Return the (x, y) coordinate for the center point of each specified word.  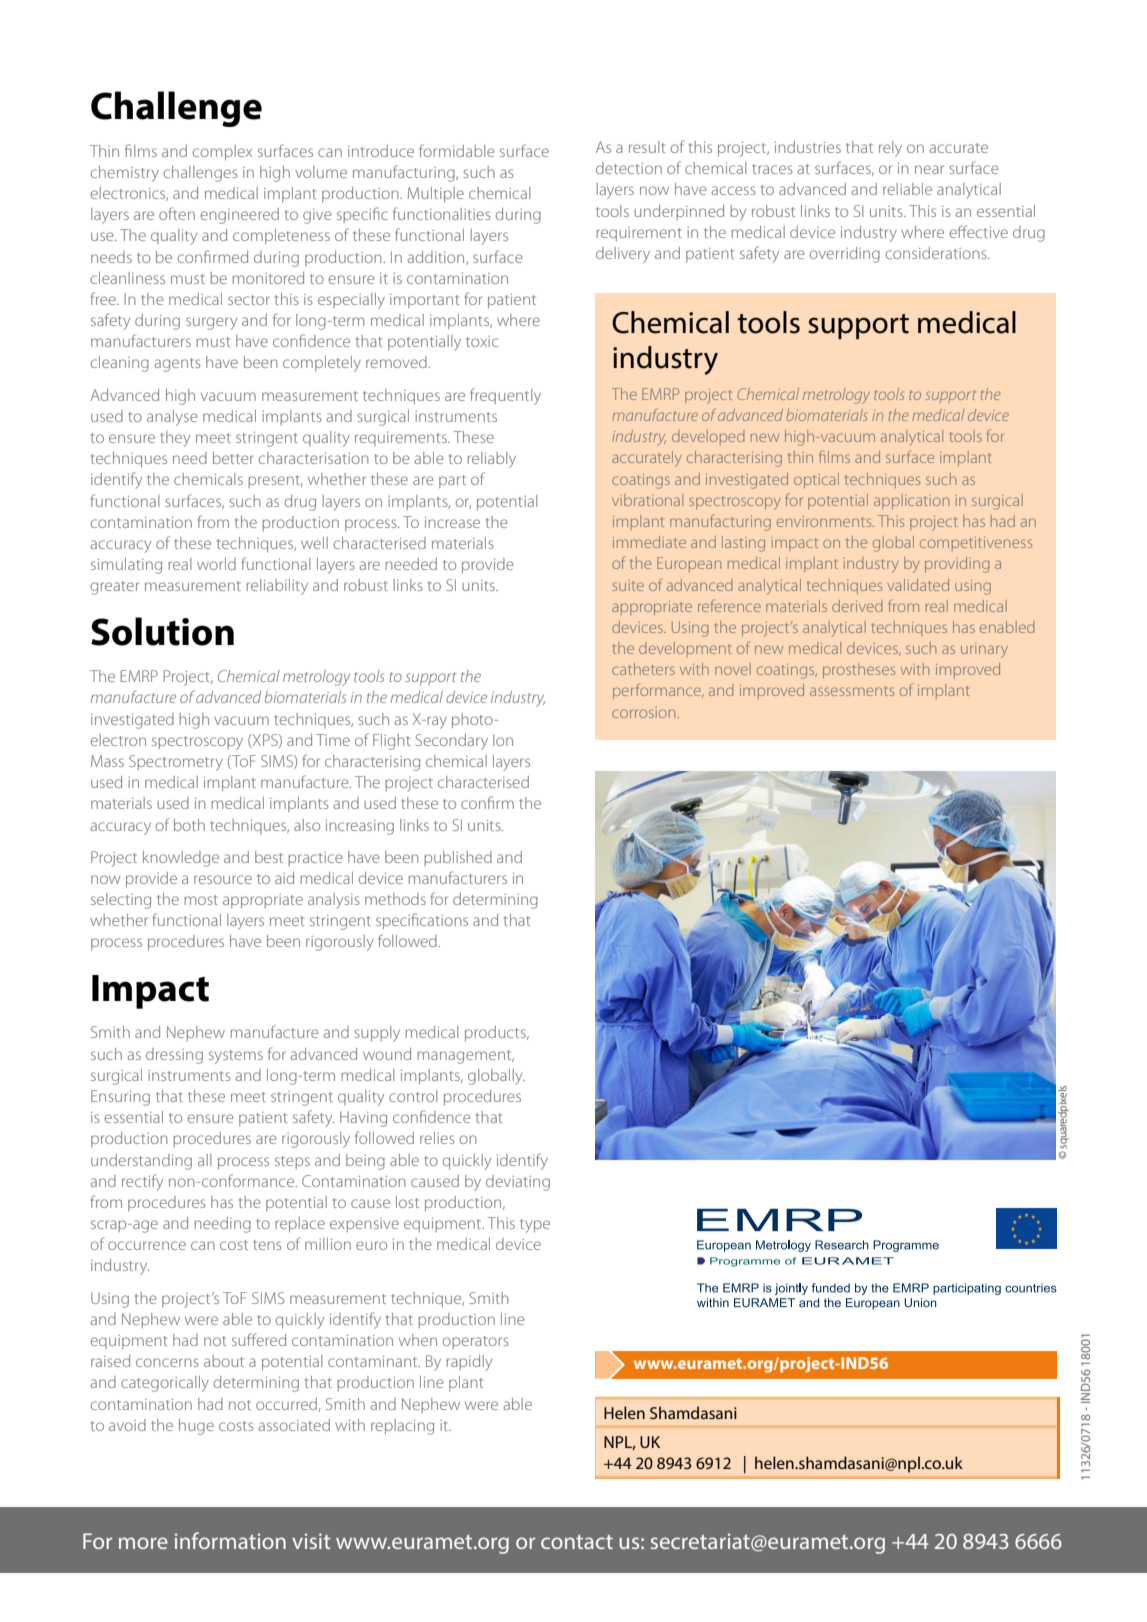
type (535, 1226)
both (189, 825)
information (230, 1540)
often (177, 213)
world (216, 564)
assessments (852, 691)
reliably (491, 460)
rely (890, 149)
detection (629, 168)
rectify (142, 1182)
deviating (518, 1183)
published (458, 858)
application (911, 501)
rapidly (469, 1363)
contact (577, 1542)
